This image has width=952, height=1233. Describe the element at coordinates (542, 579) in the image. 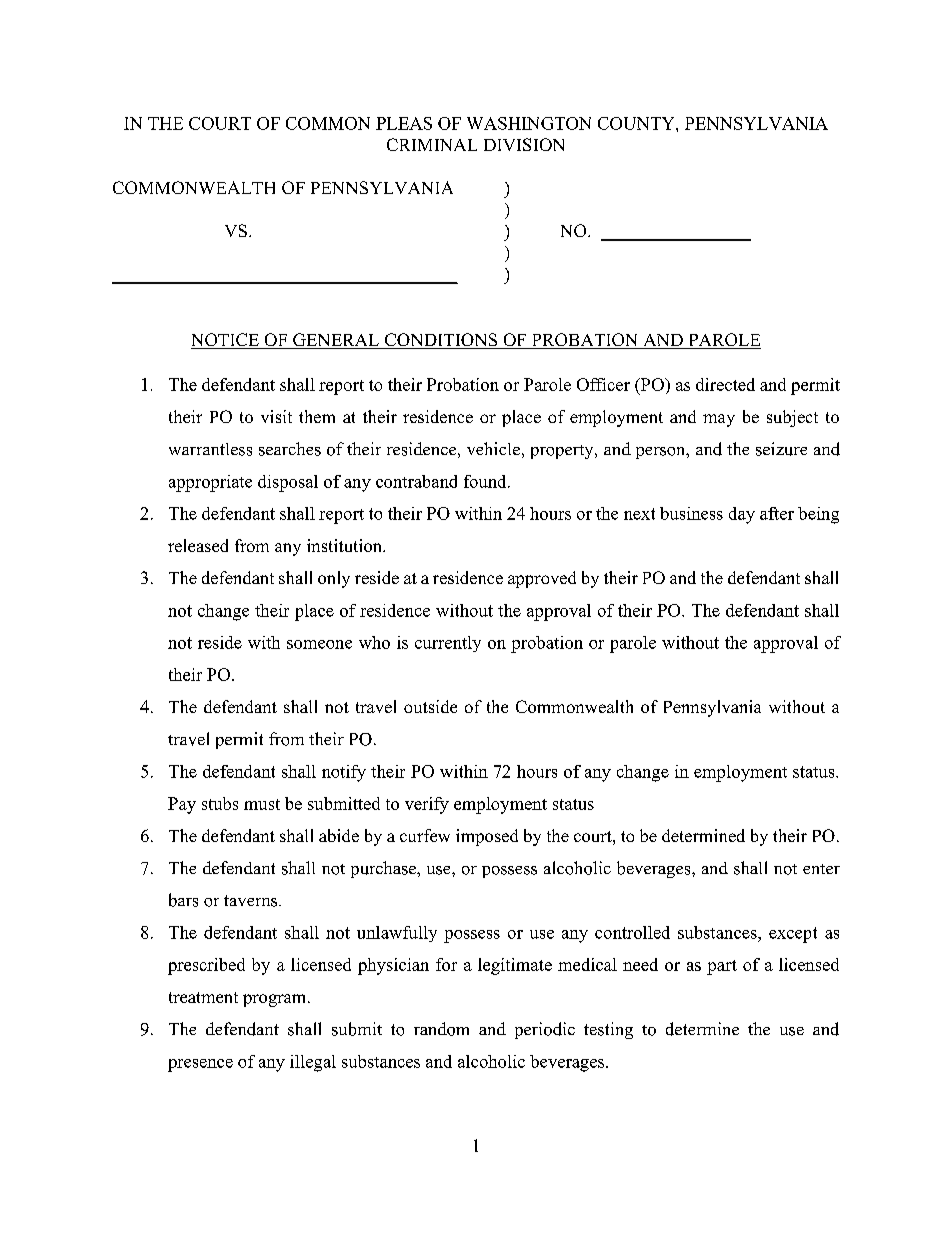

I see `approved` at that location.
